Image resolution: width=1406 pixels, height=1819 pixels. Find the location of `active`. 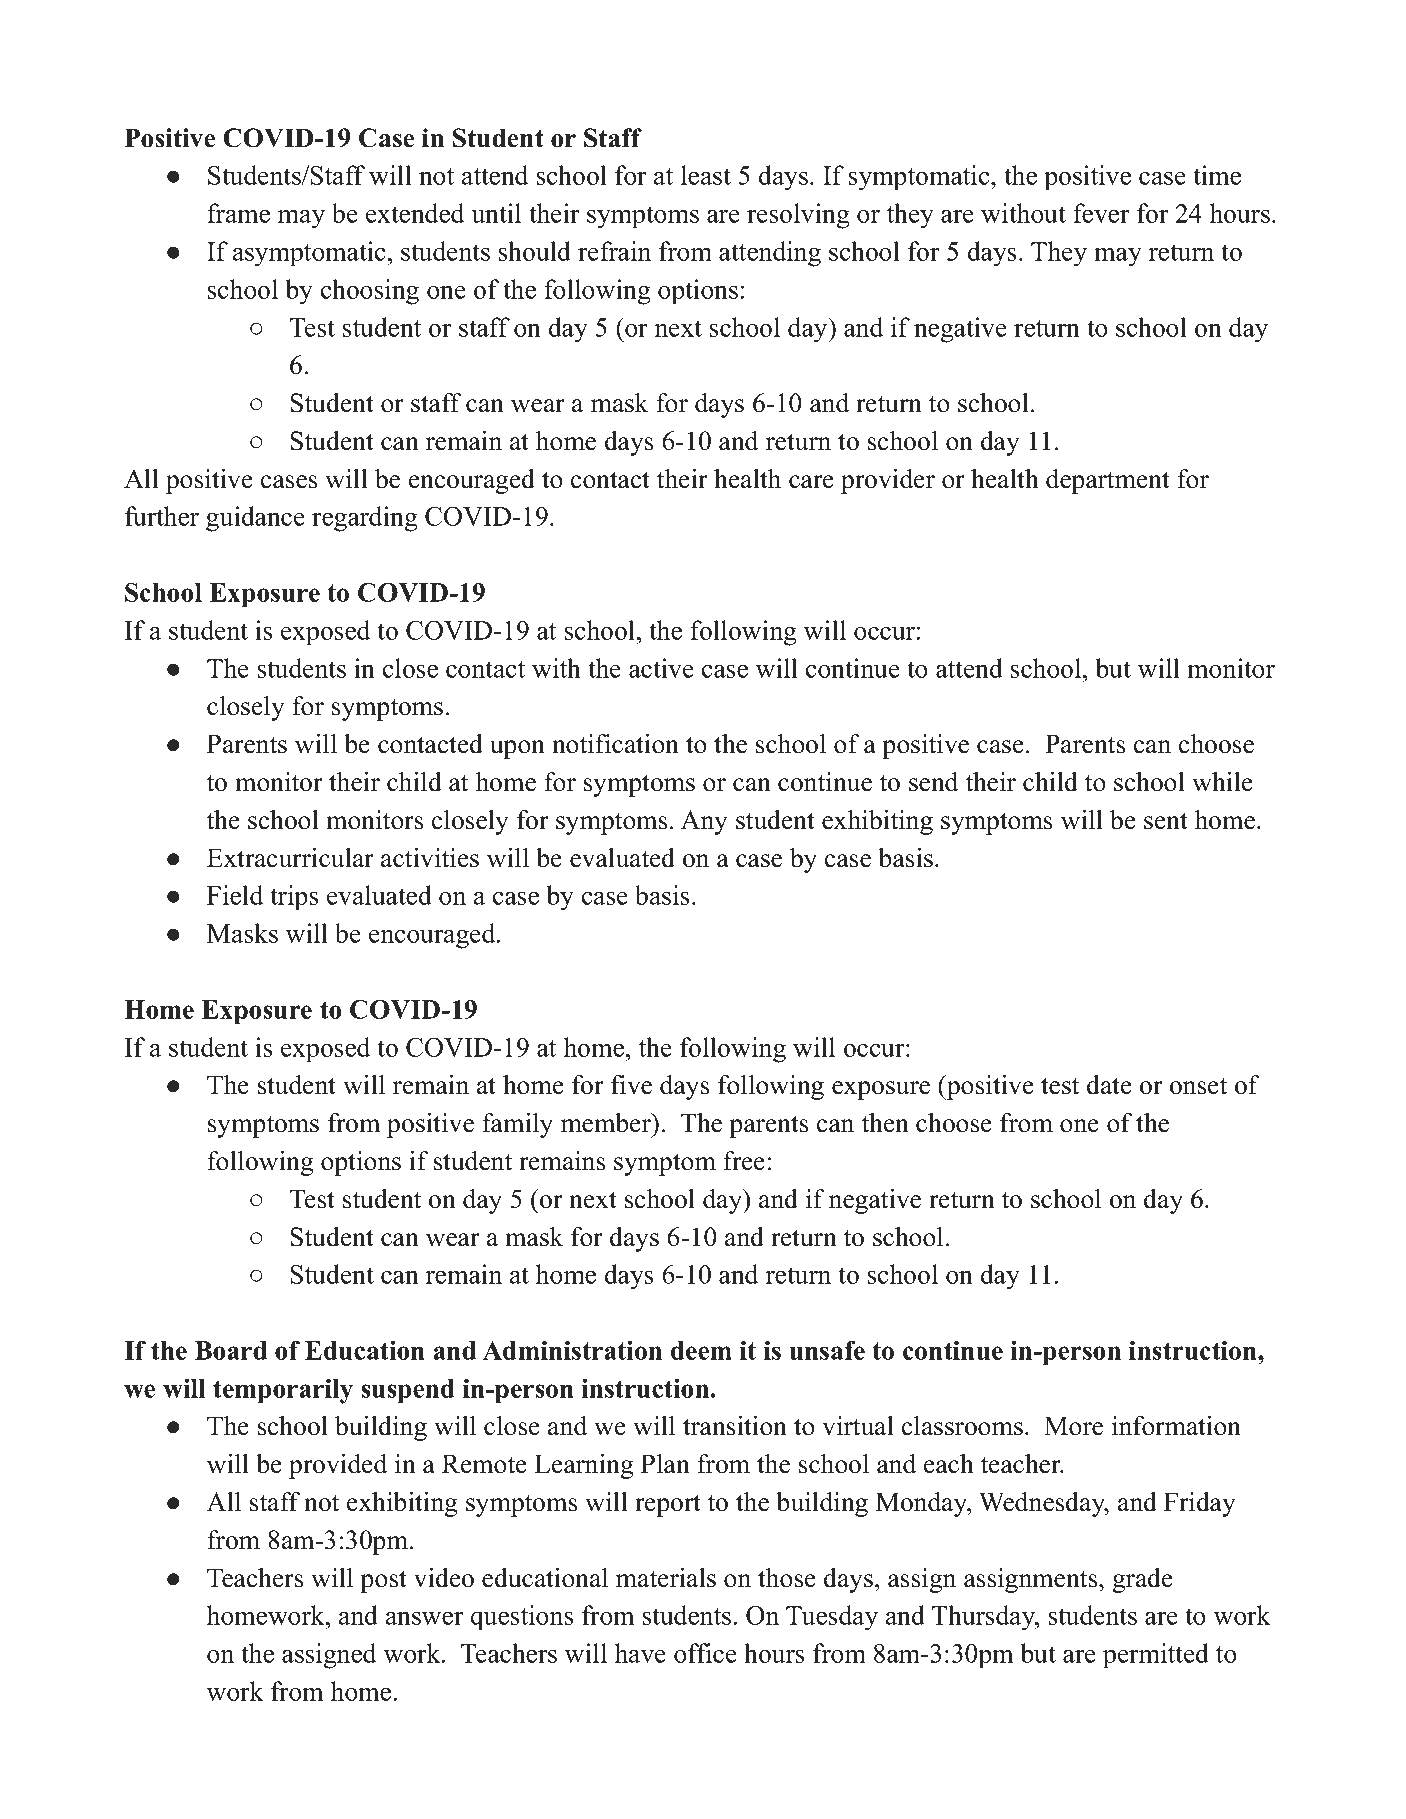

active is located at coordinates (661, 668).
